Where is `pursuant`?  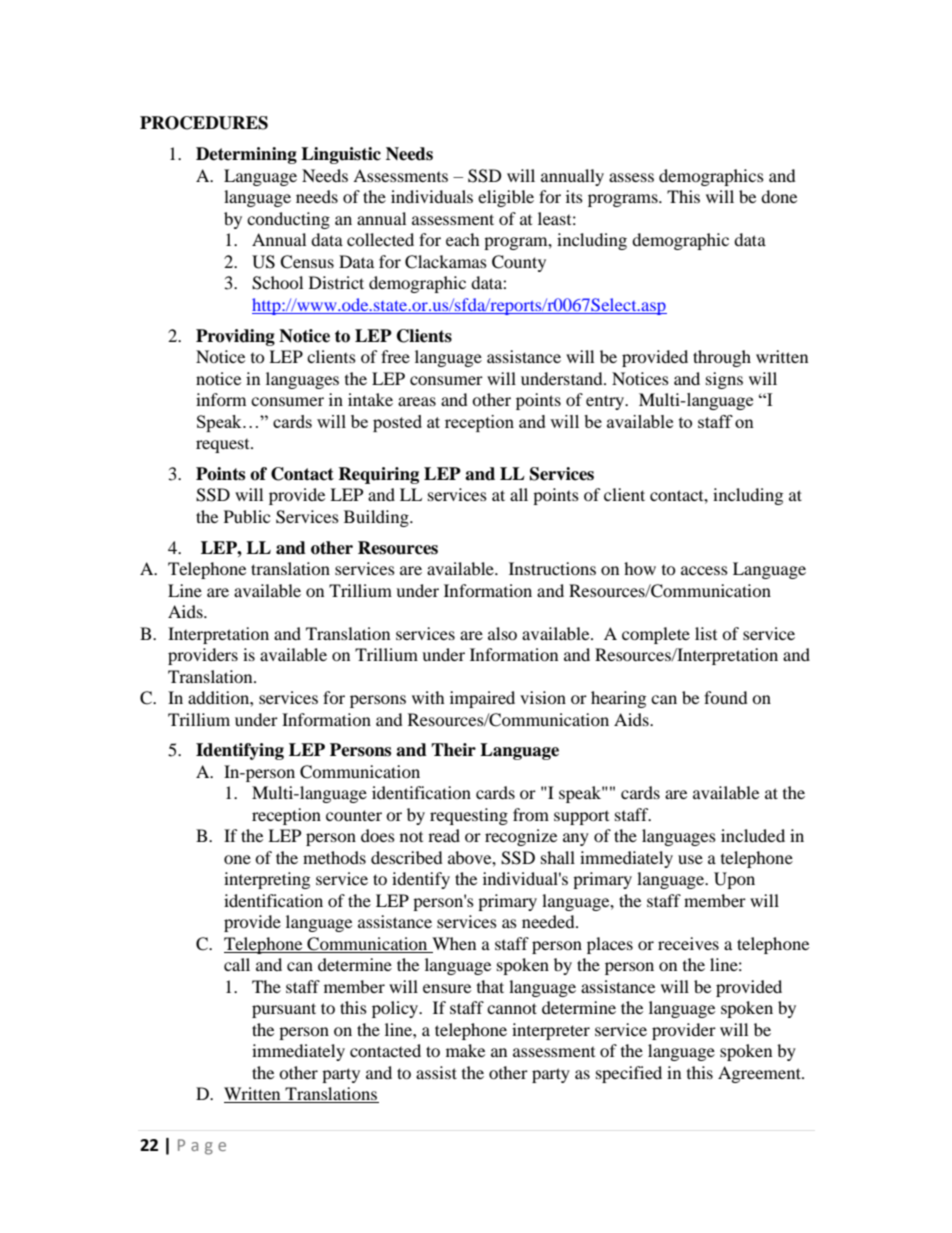 pursuant is located at coordinates (284, 1010).
